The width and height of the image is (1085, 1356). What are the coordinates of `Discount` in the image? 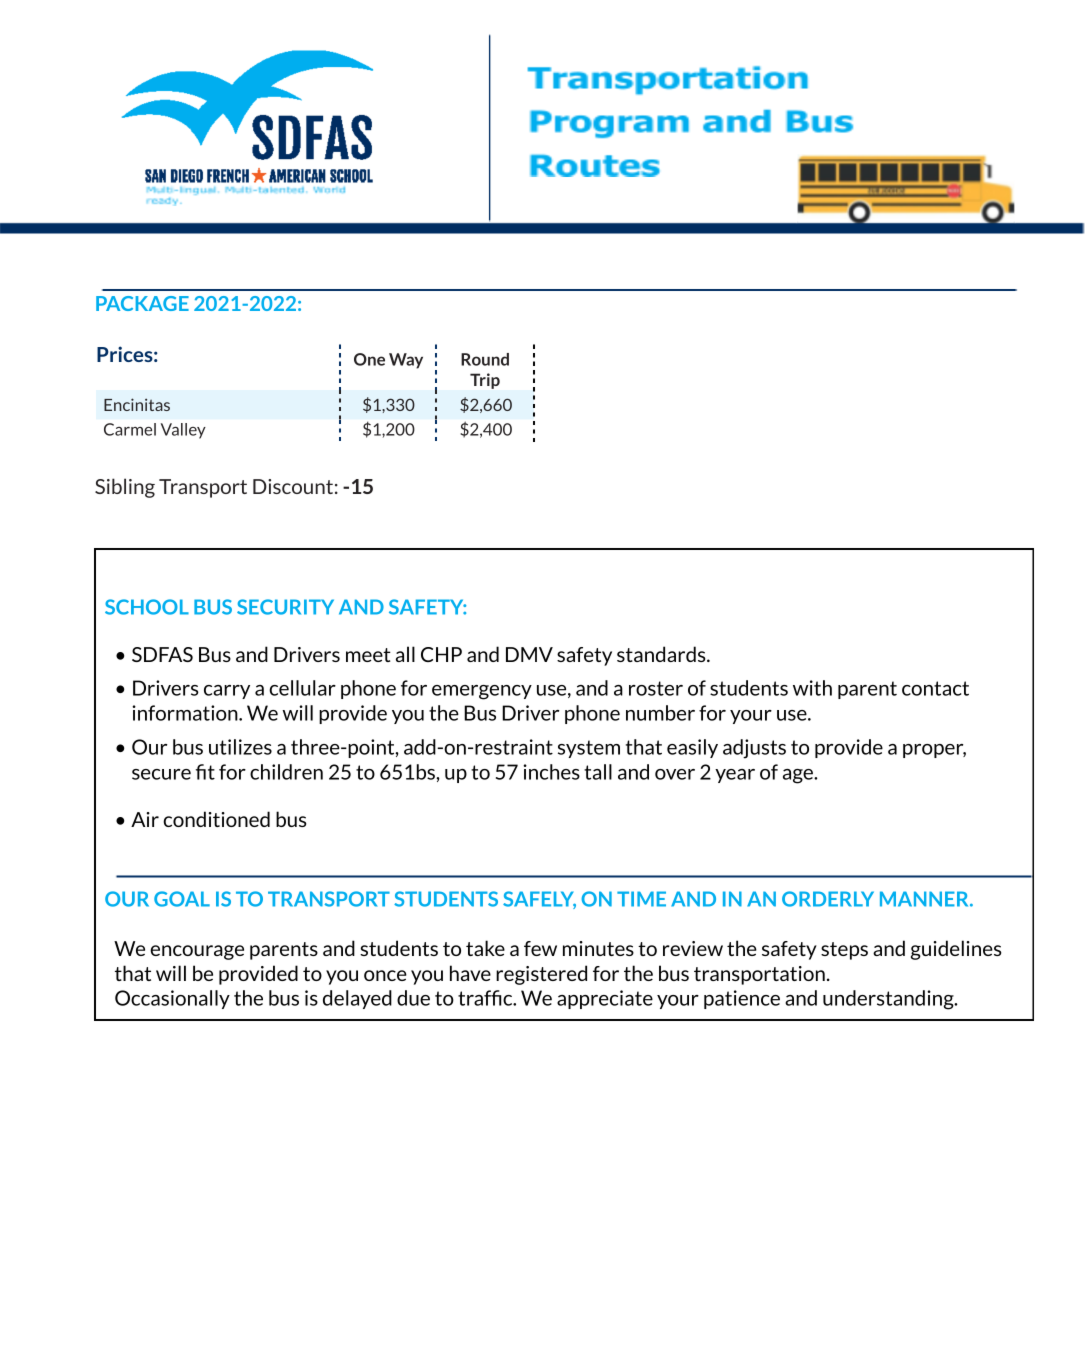 It's located at (293, 486).
